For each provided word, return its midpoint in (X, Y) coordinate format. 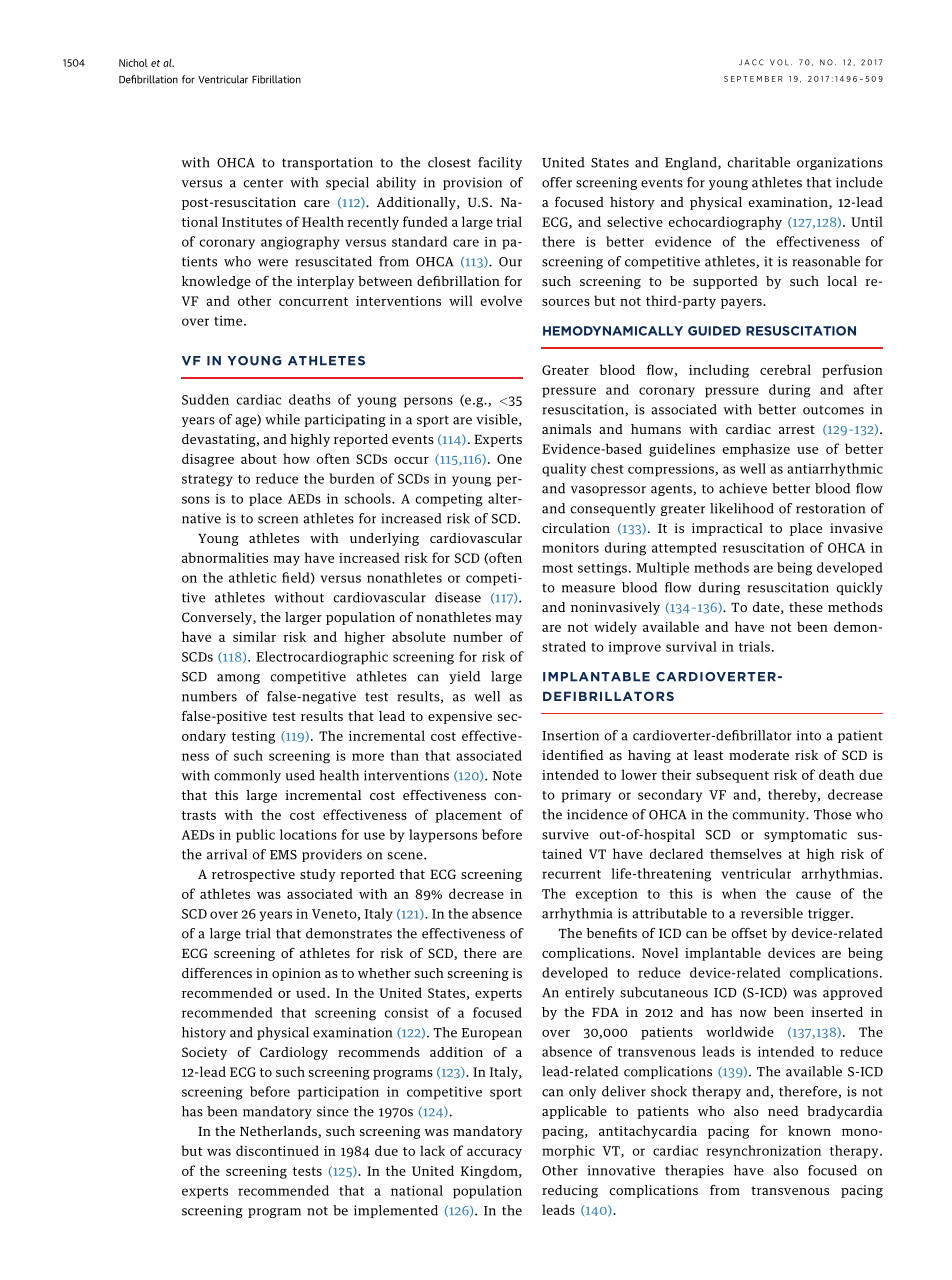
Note (507, 776)
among (238, 679)
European (492, 1034)
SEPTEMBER (753, 79)
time (229, 321)
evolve (501, 300)
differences (217, 973)
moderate (759, 755)
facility (500, 163)
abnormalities (225, 557)
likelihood (742, 508)
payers (742, 304)
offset (749, 933)
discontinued (277, 1150)
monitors (570, 547)
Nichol (133, 63)
